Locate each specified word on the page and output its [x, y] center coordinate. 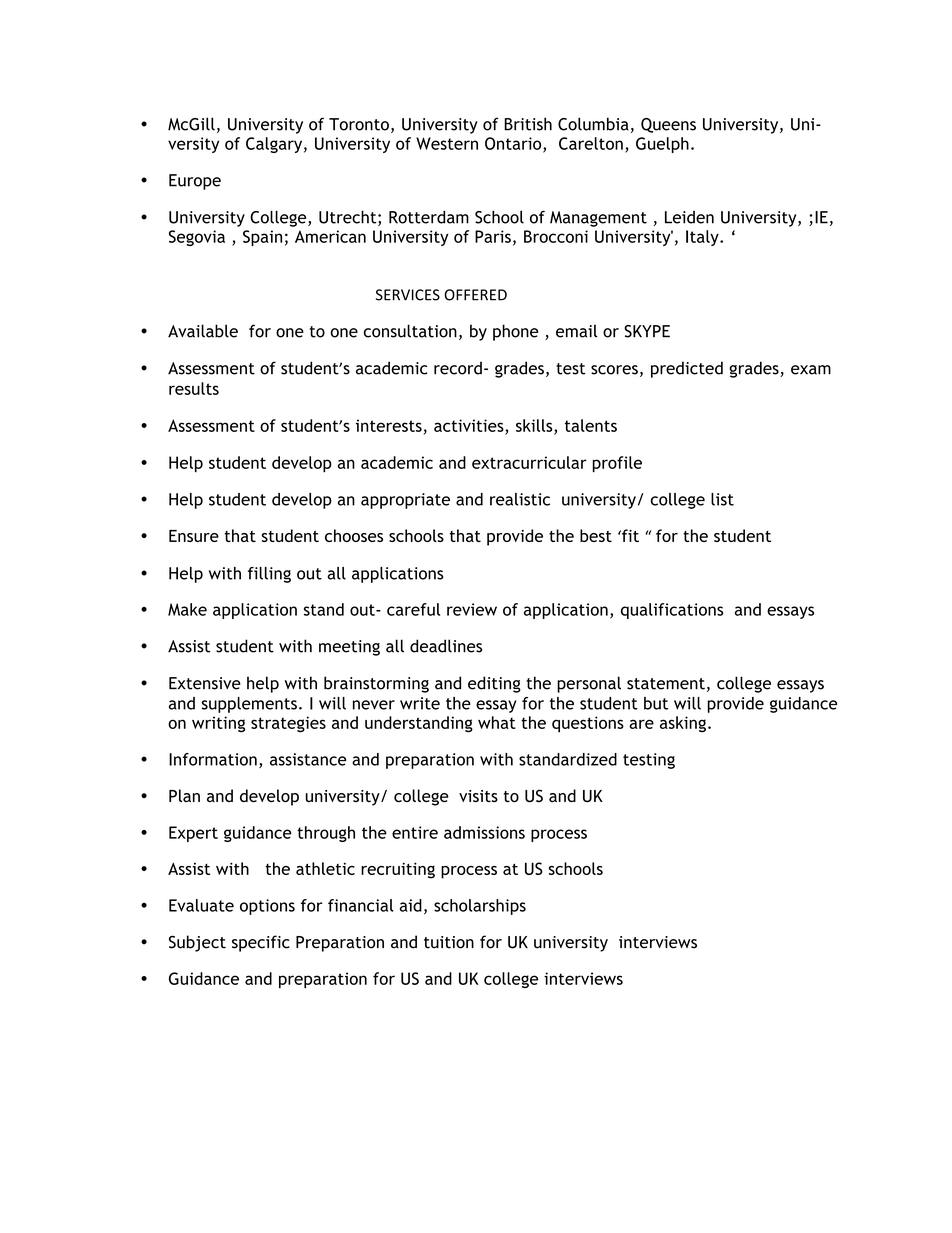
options [267, 907]
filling [269, 575]
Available [203, 331]
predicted [687, 369]
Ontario [514, 144]
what [497, 722]
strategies [288, 724]
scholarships [480, 907]
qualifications [672, 611]
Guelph [662, 145]
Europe [195, 182]
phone [515, 332]
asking [683, 724]
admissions [484, 832]
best [596, 535]
